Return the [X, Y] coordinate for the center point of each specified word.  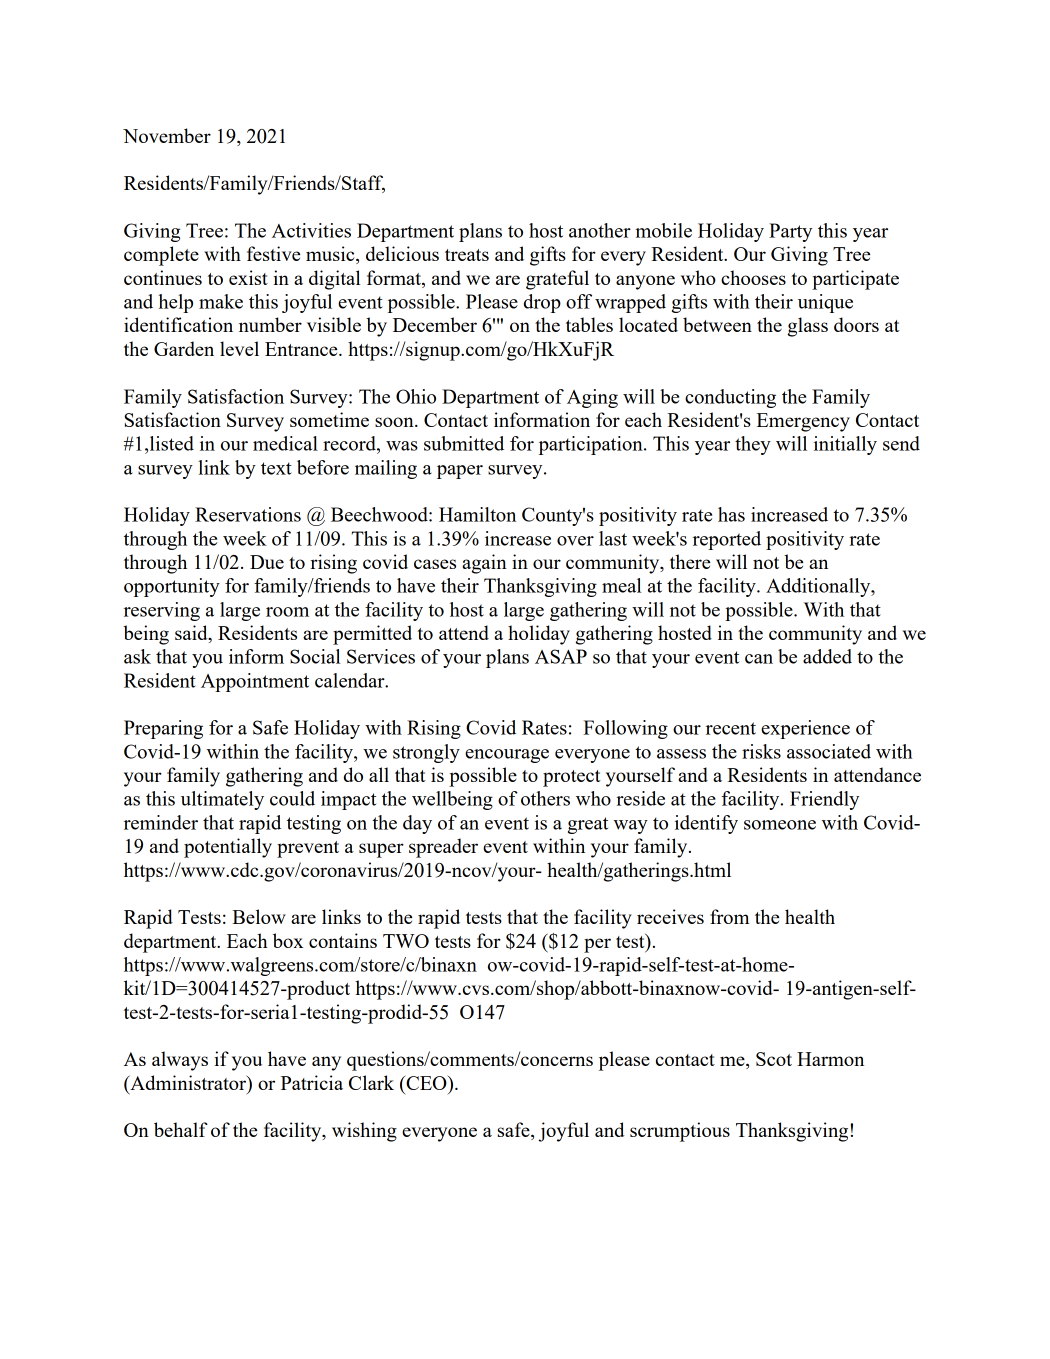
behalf [181, 1129]
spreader [443, 848]
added [827, 656]
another [600, 230]
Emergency [803, 422]
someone [780, 825]
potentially [228, 848]
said [192, 634]
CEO [426, 1082]
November [167, 135]
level [239, 348]
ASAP [561, 656]
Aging [592, 398]
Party [790, 232]
